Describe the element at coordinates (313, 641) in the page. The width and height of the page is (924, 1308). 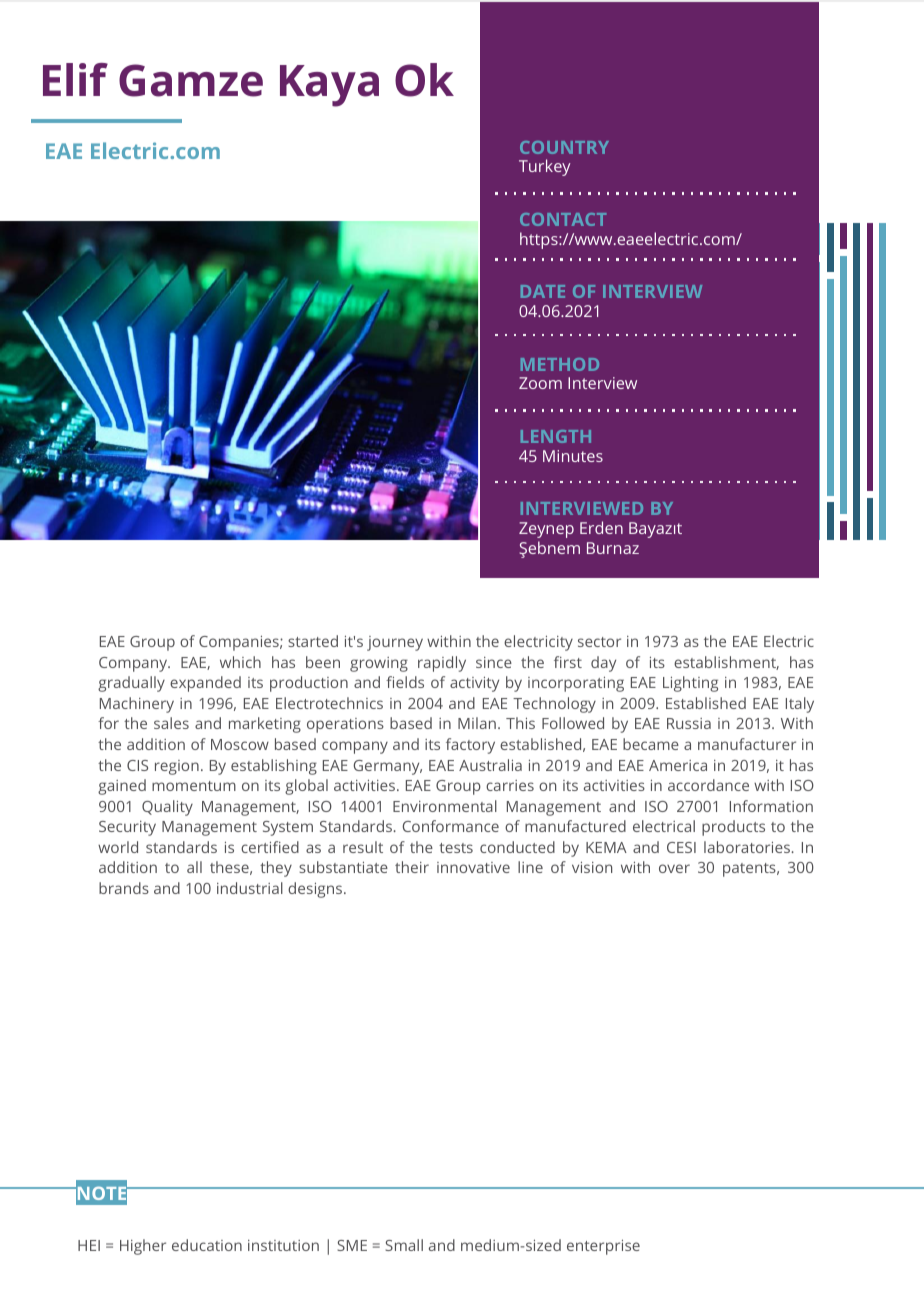
I see `started` at that location.
